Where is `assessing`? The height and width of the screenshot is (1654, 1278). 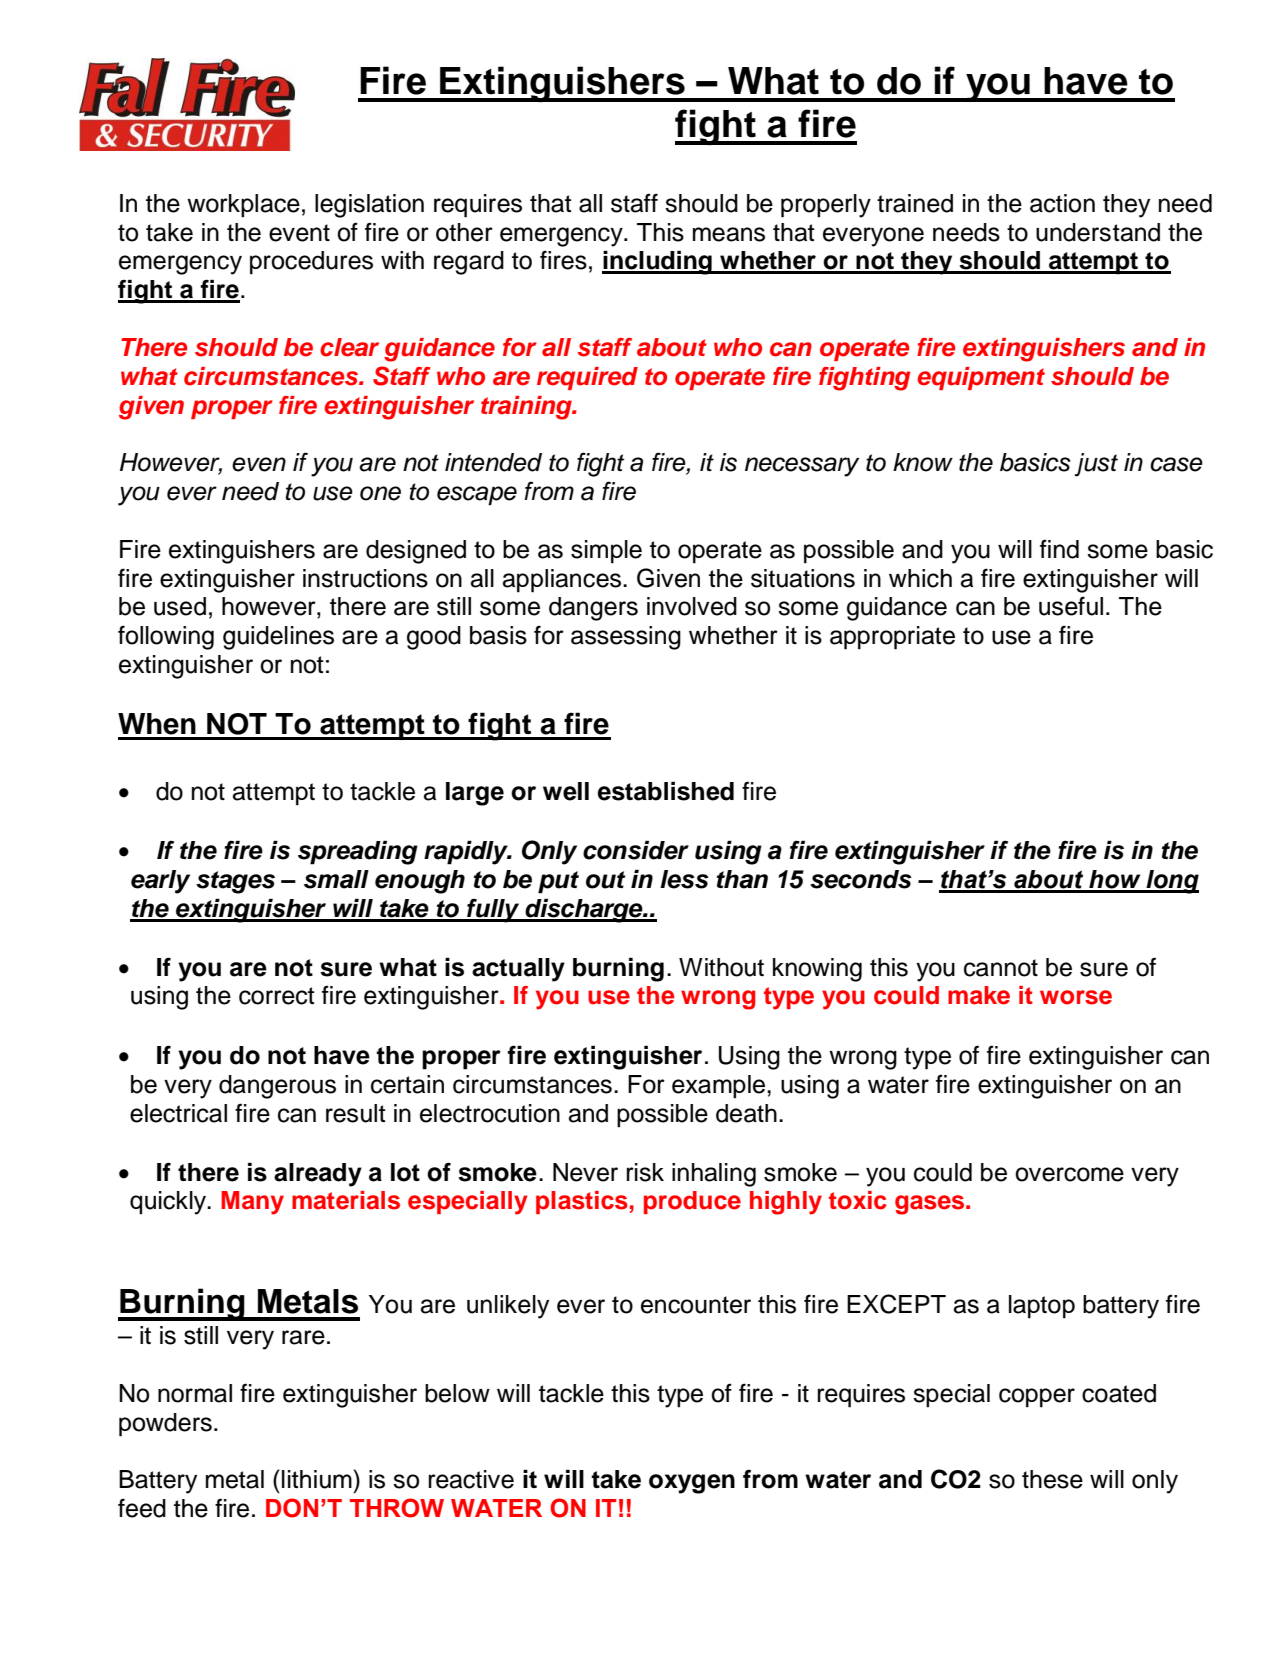
assessing is located at coordinates (626, 638).
